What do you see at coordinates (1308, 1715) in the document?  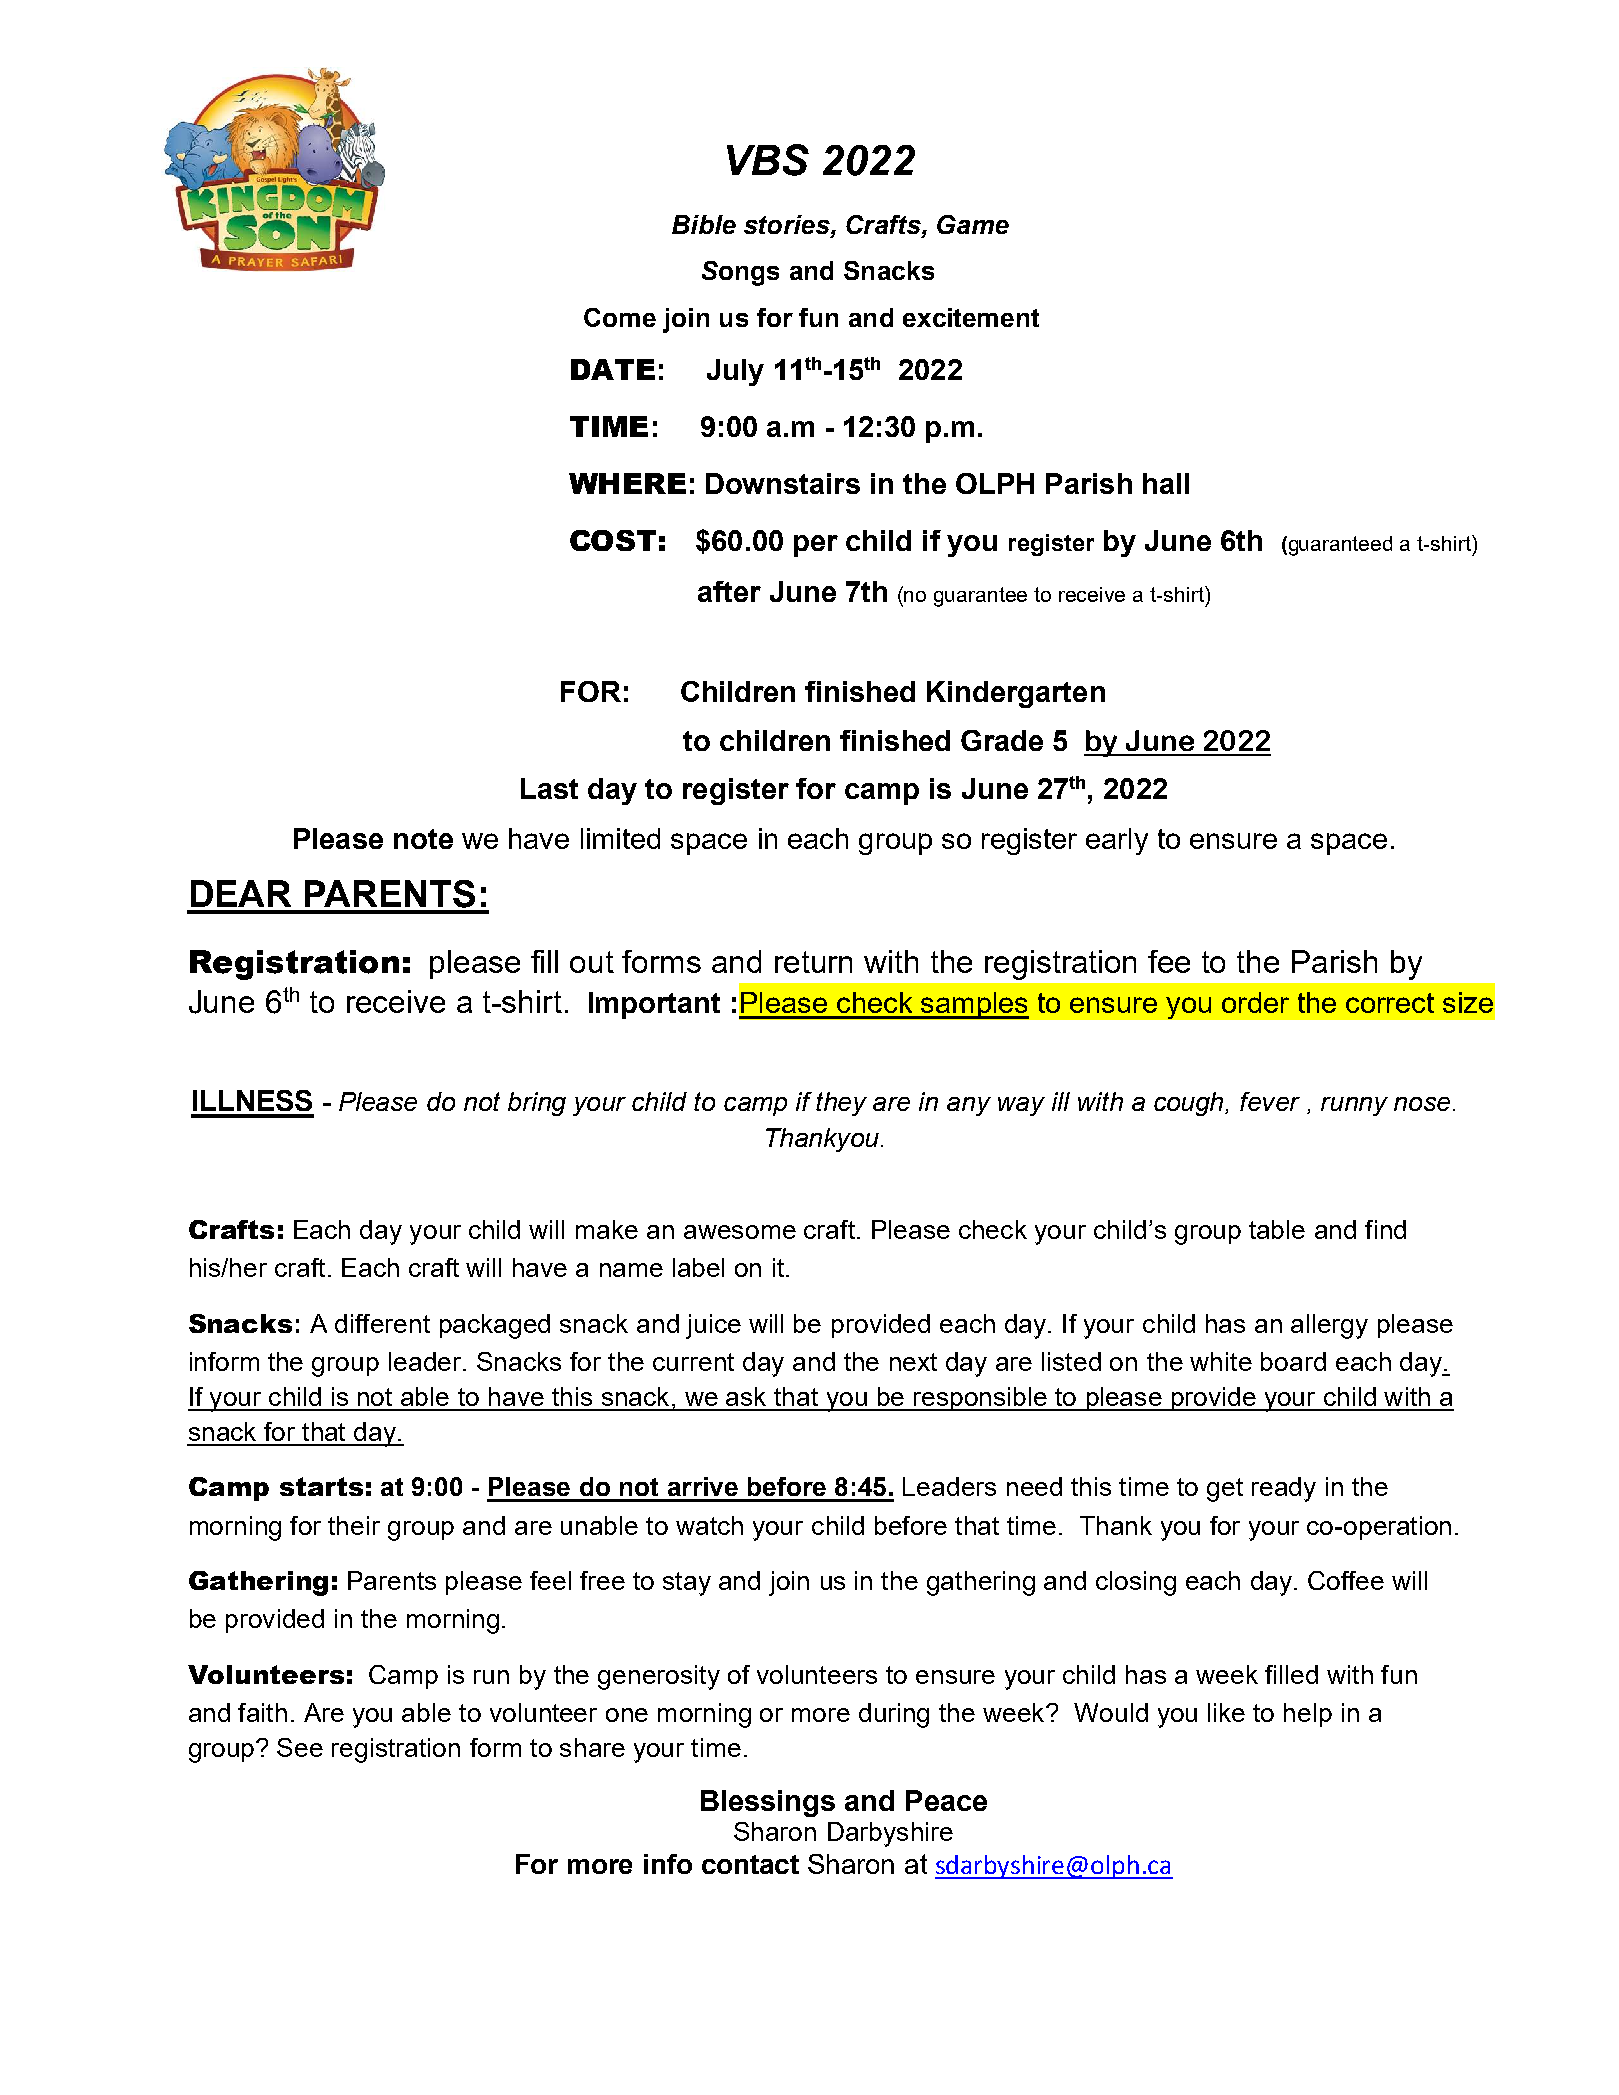 I see `help` at bounding box center [1308, 1715].
